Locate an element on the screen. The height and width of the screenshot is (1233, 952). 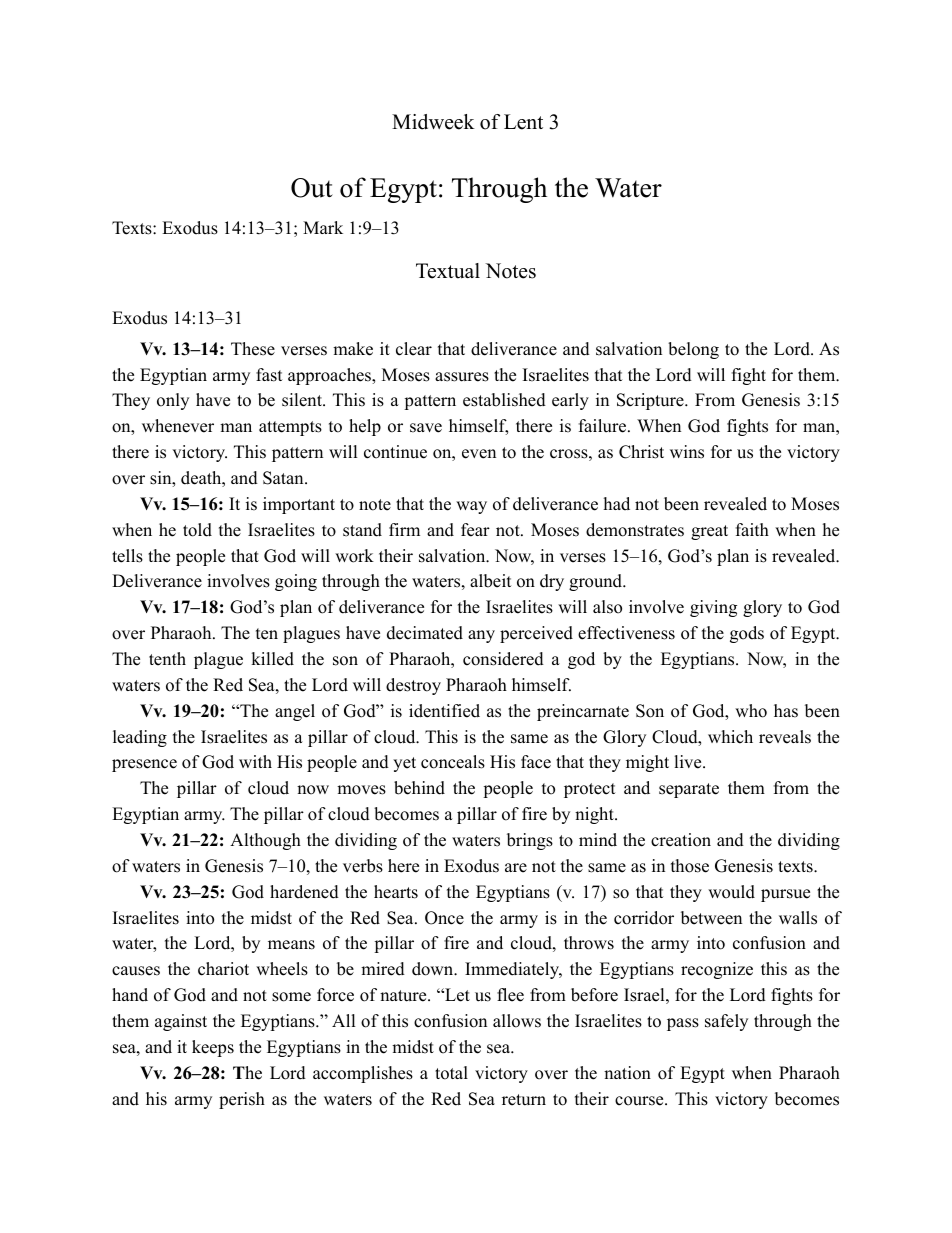
creation is located at coordinates (681, 840).
